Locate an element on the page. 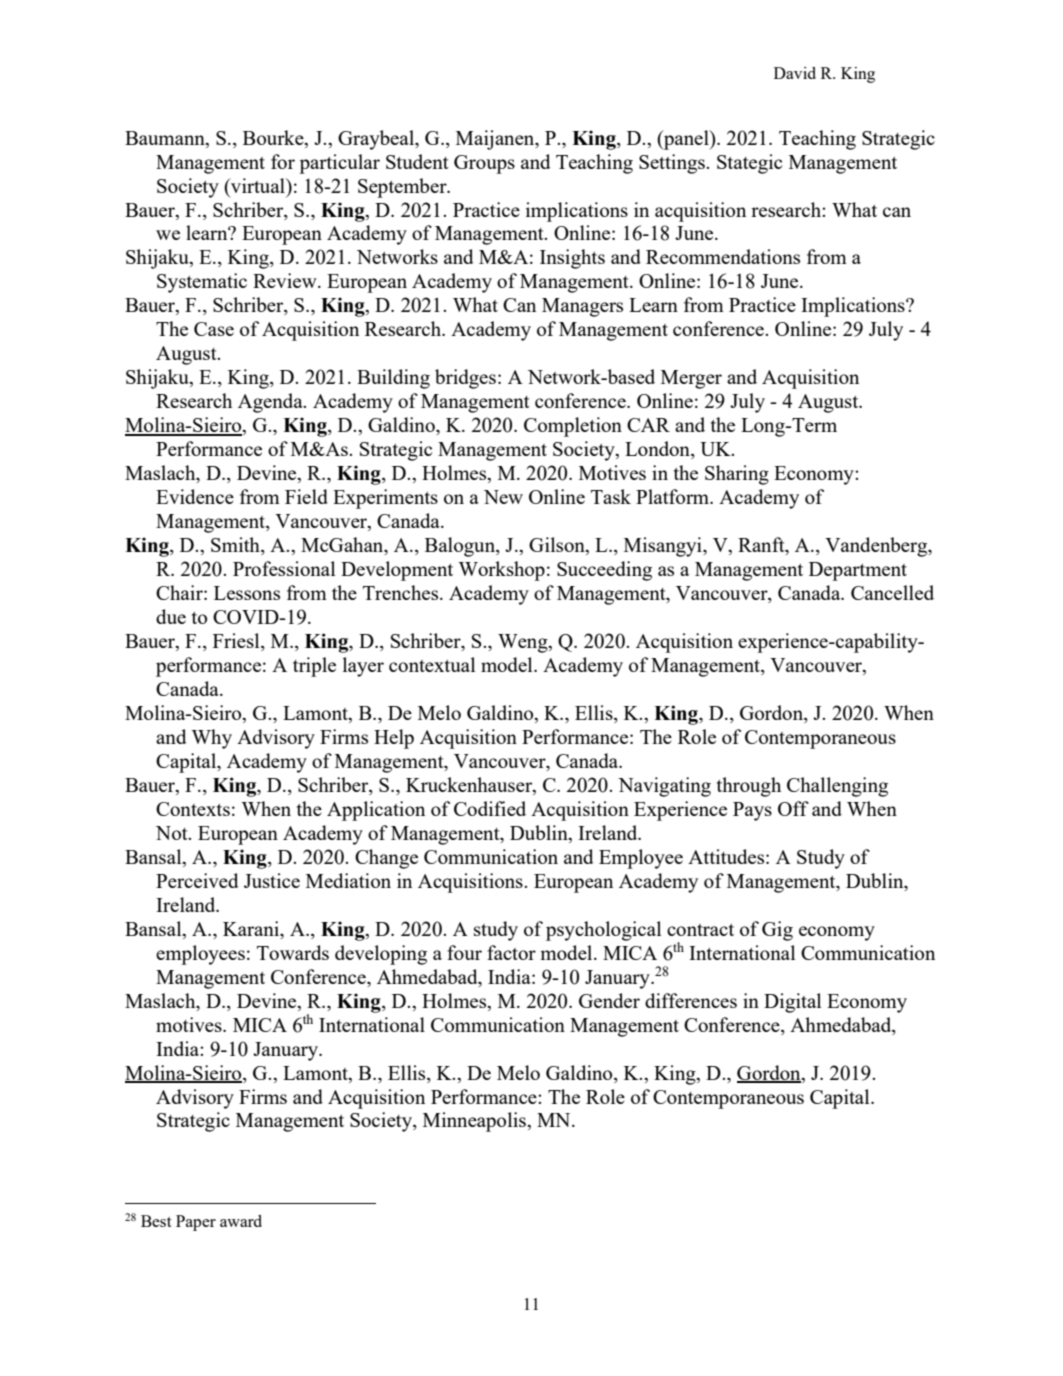 The image size is (1063, 1376). Justice is located at coordinates (272, 880).
